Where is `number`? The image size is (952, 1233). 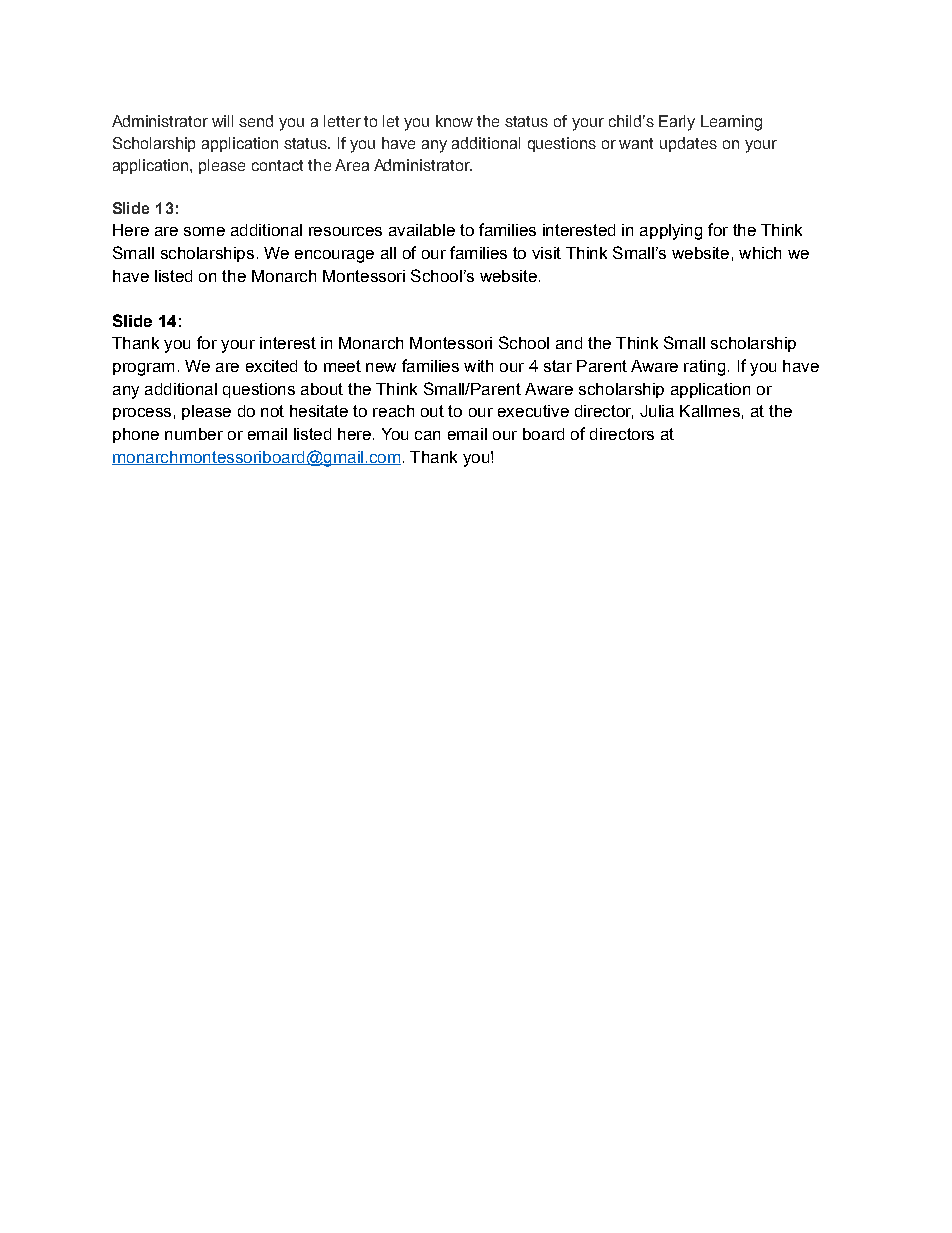 number is located at coordinates (194, 434).
